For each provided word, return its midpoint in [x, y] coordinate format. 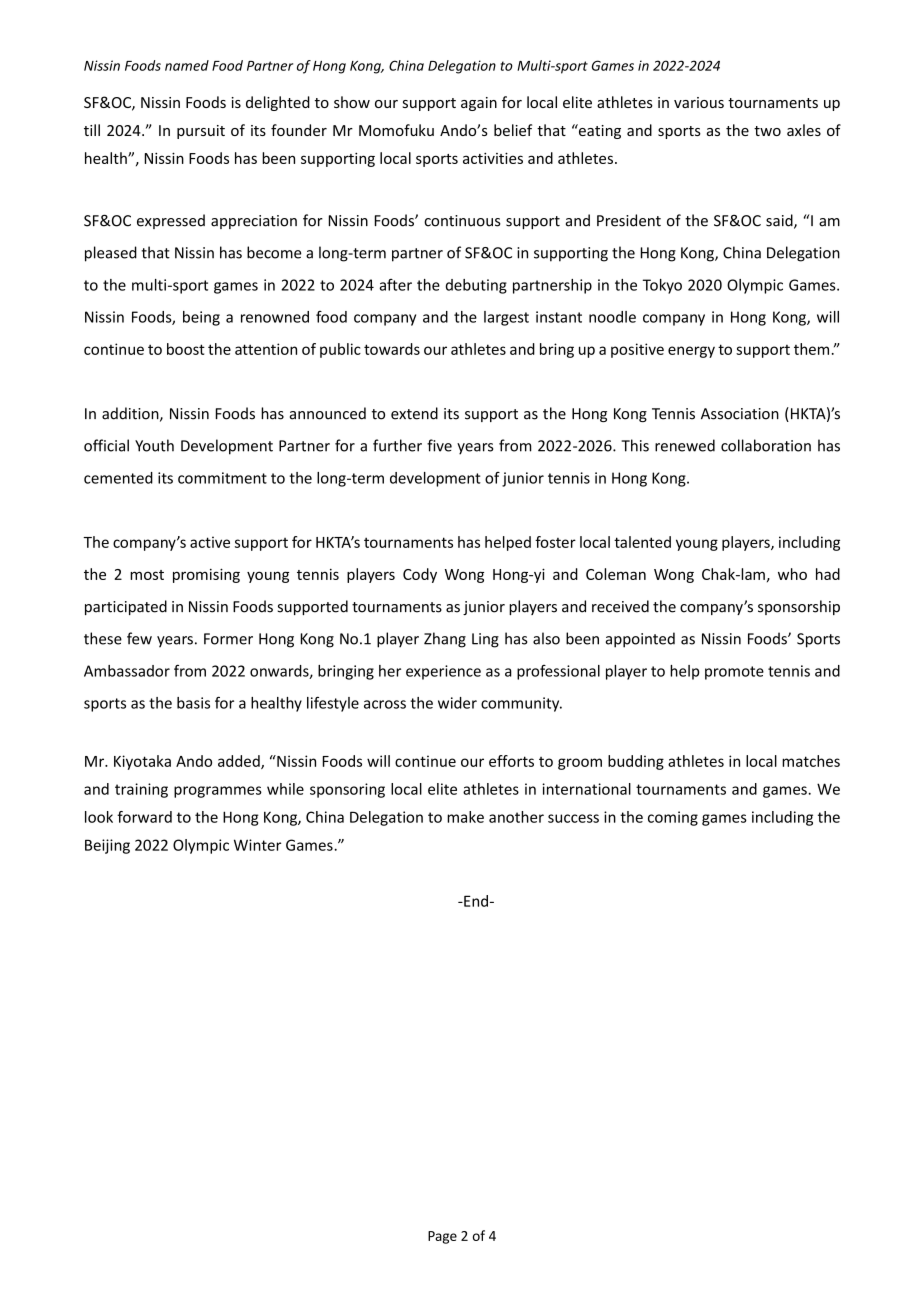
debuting [476, 286]
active [210, 542]
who [792, 574]
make [465, 817]
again [479, 104]
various [699, 102]
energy [691, 352]
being [201, 318]
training [141, 790]
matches [811, 761]
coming [673, 818]
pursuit [201, 132]
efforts [511, 761]
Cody [420, 575]
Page [442, 1237]
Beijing [107, 846]
